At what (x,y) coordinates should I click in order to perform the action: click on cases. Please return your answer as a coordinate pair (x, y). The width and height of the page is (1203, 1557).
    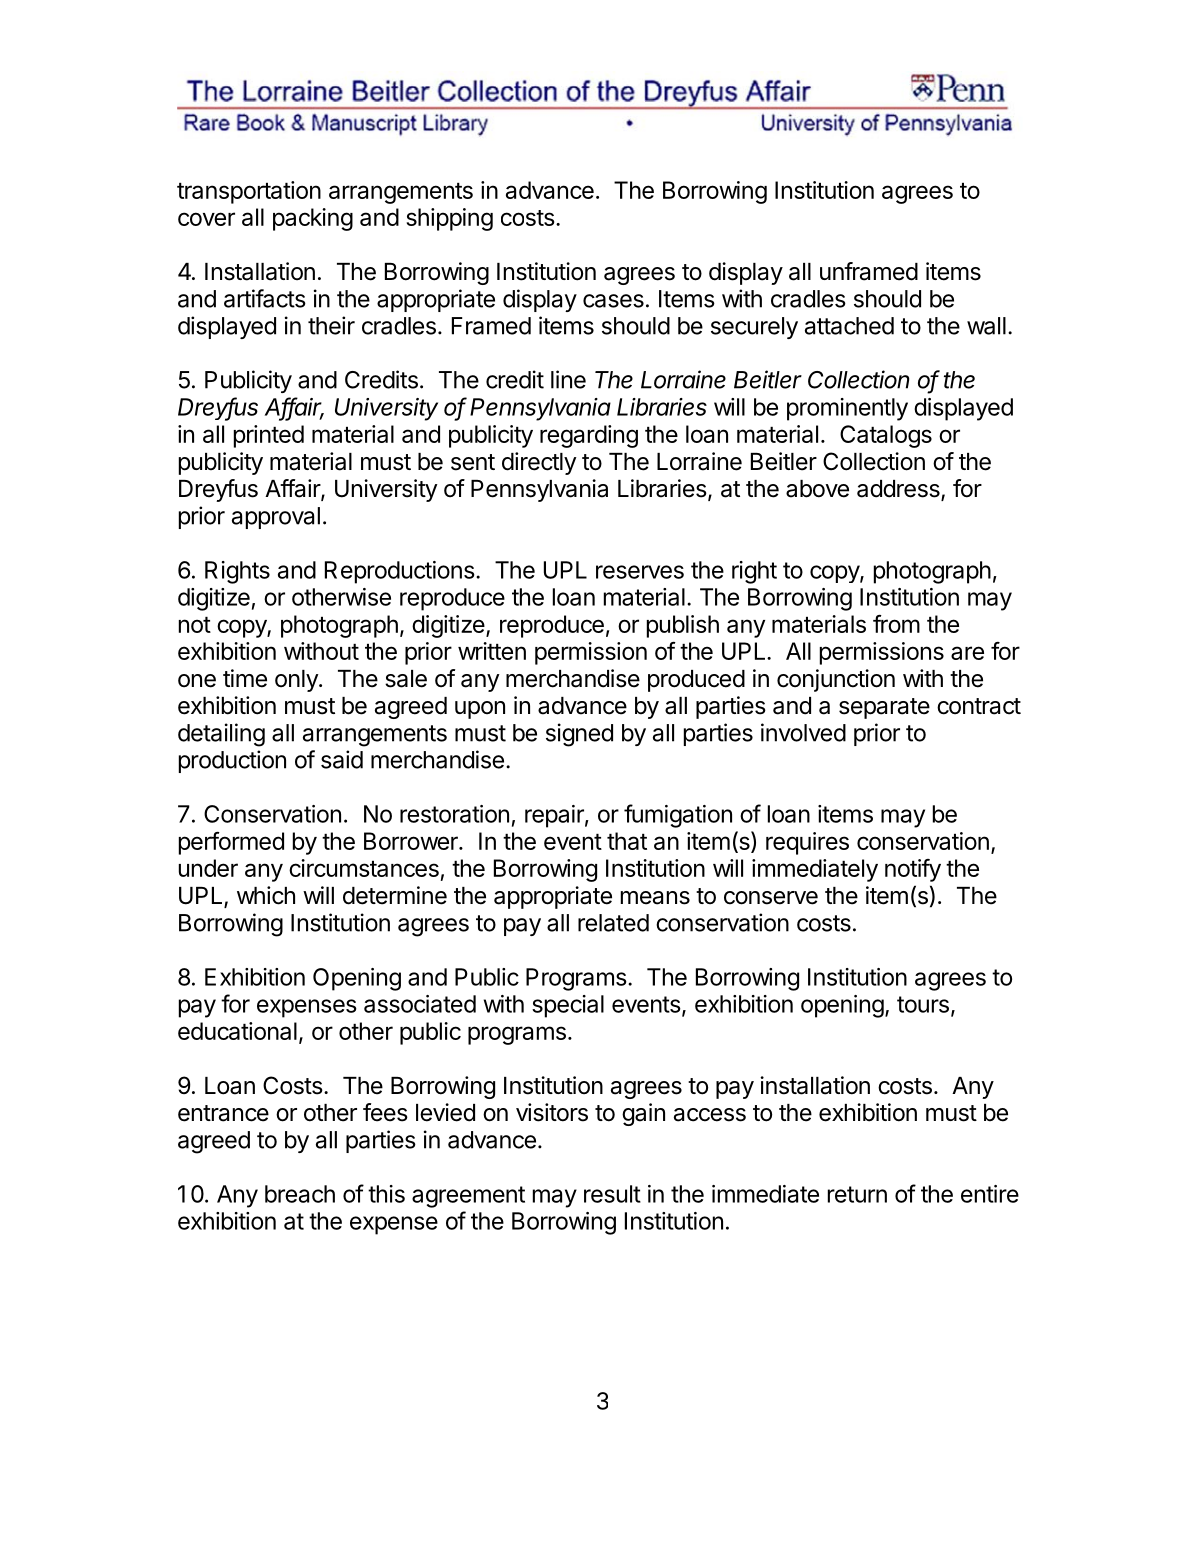
    Looking at the image, I should click on (613, 301).
